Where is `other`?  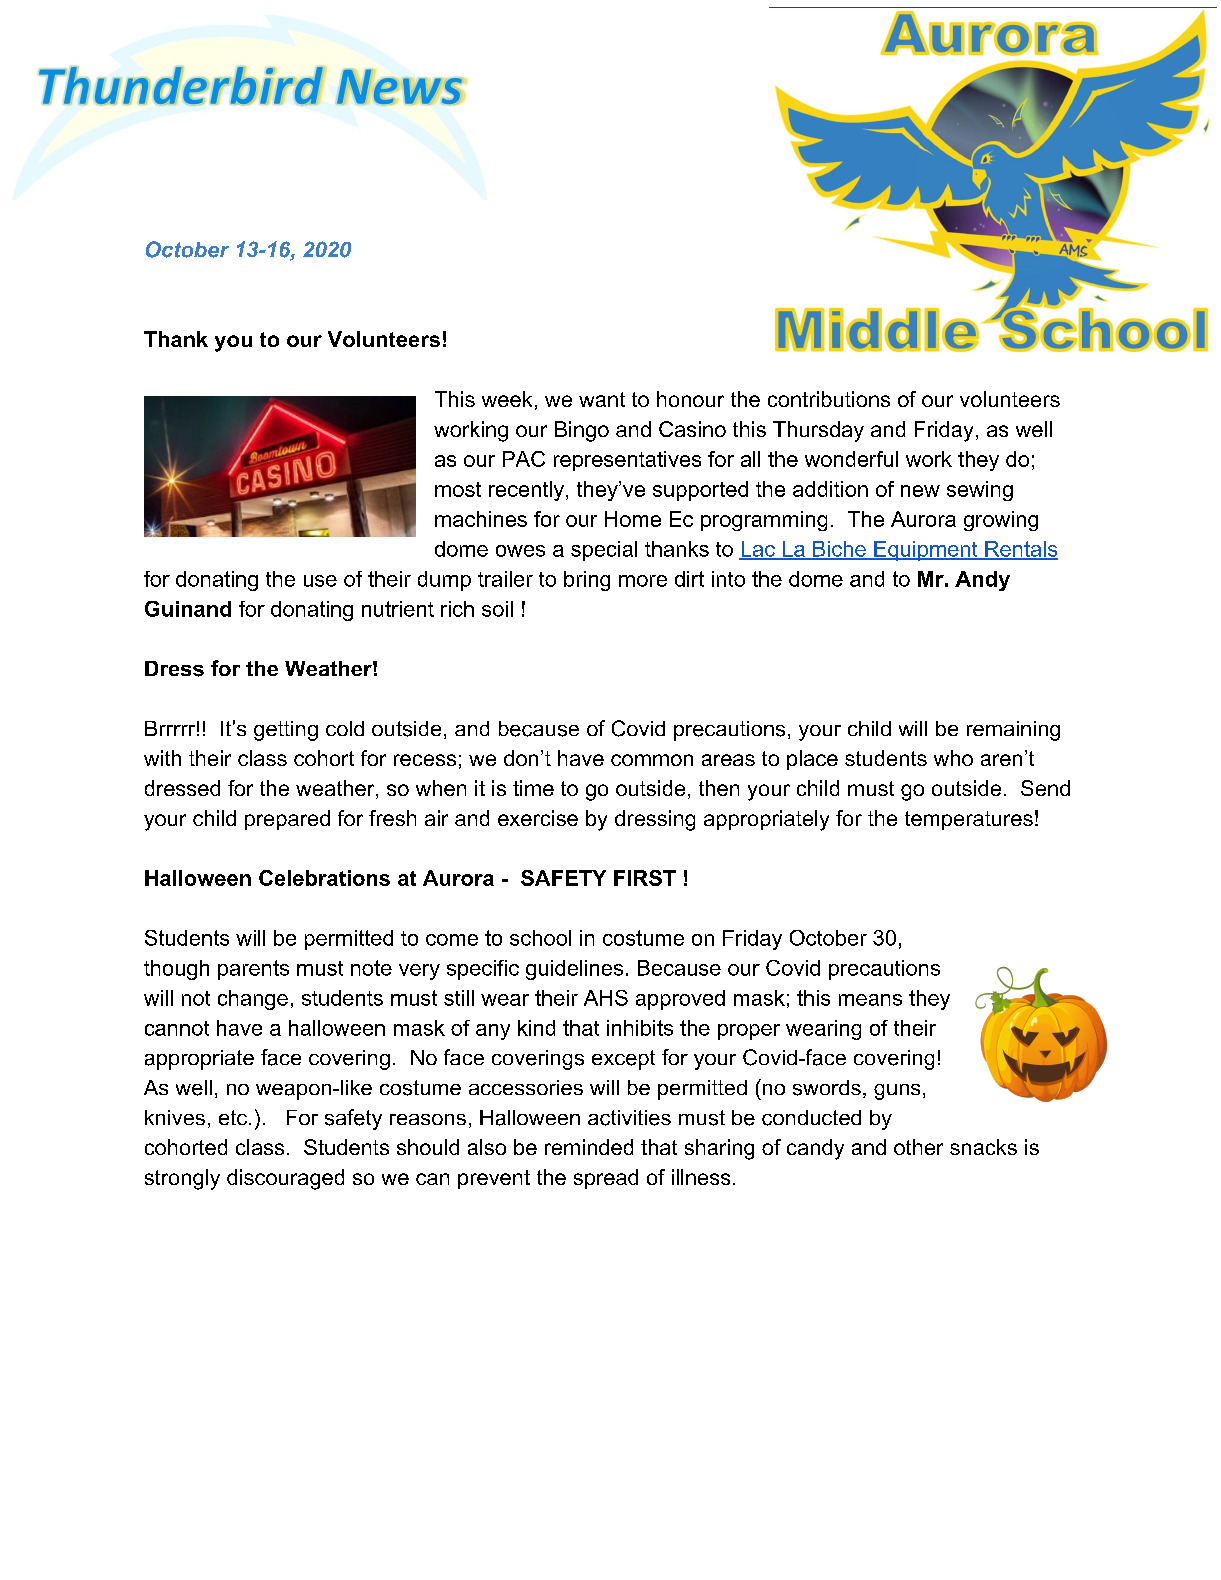
other is located at coordinates (918, 1147).
